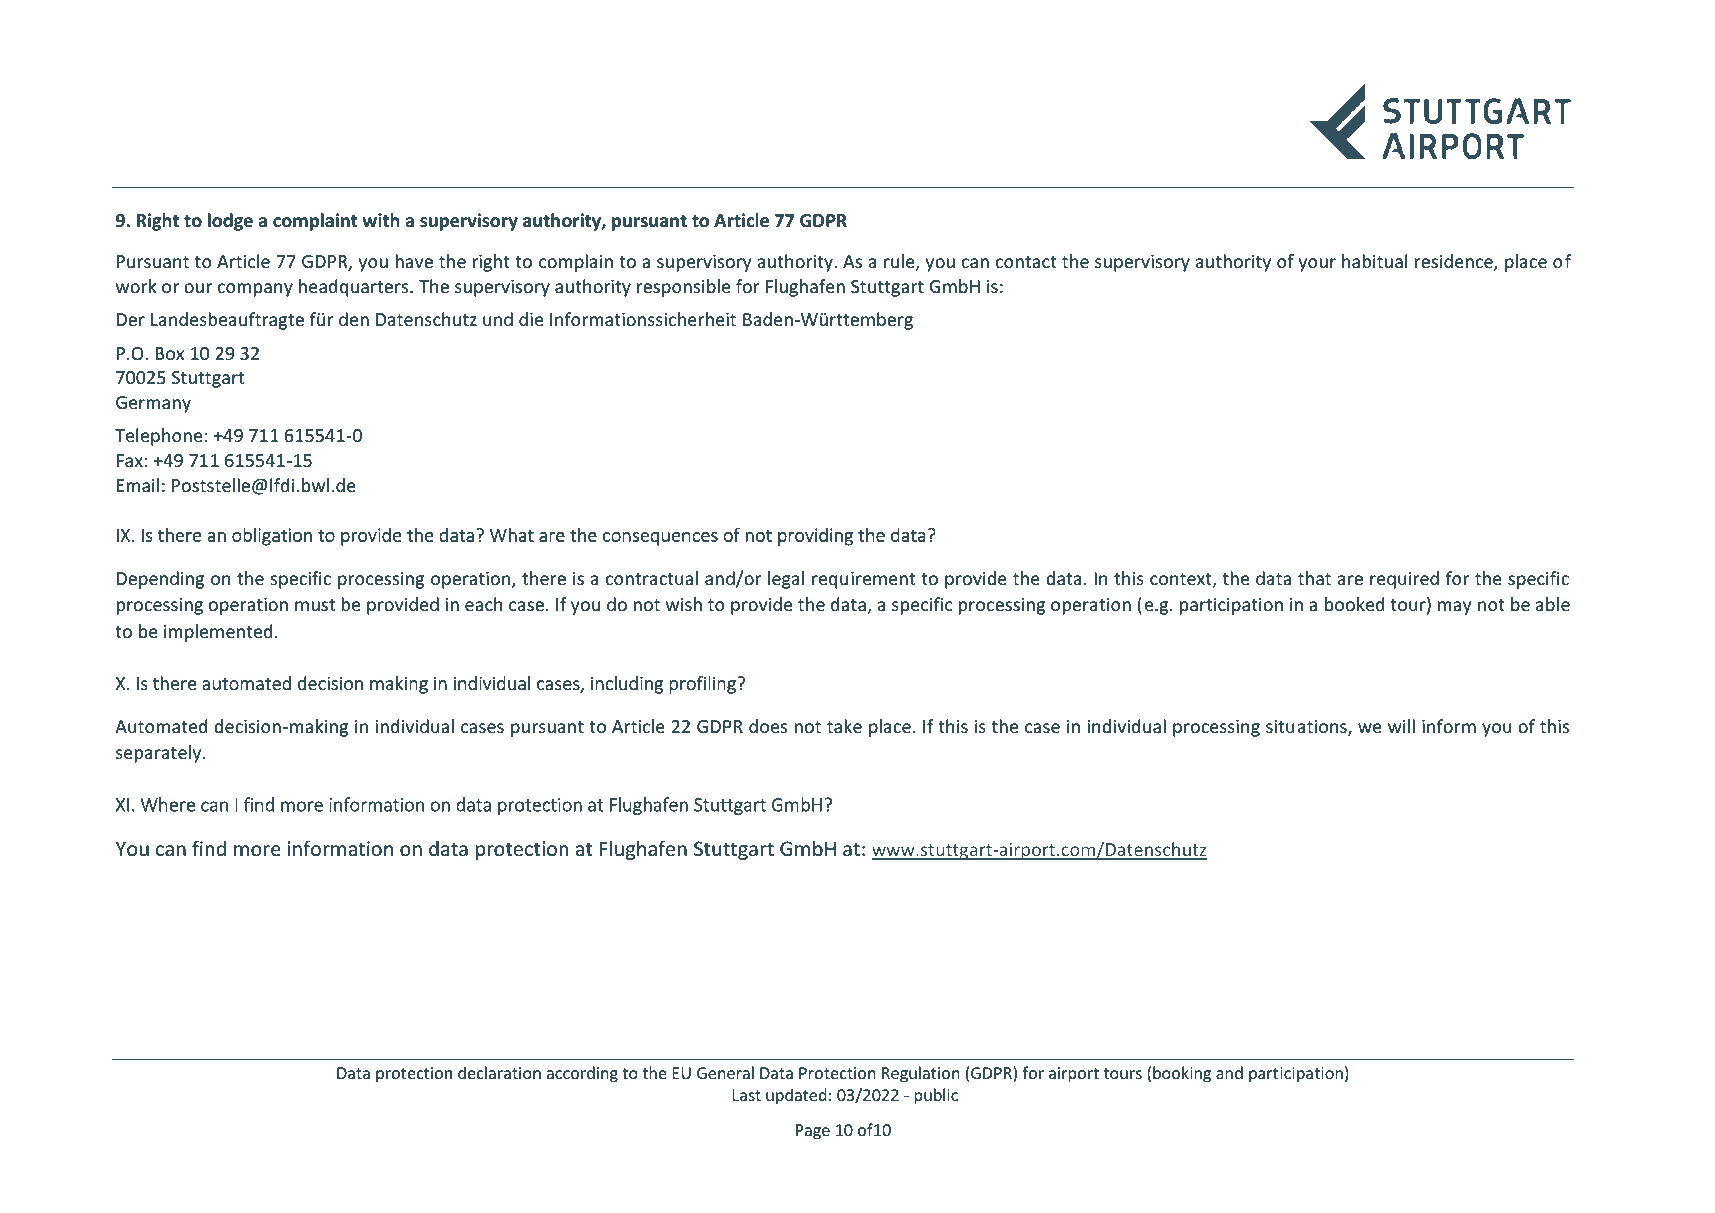  What do you see at coordinates (158, 437) in the screenshot?
I see `Telephone` at bounding box center [158, 437].
